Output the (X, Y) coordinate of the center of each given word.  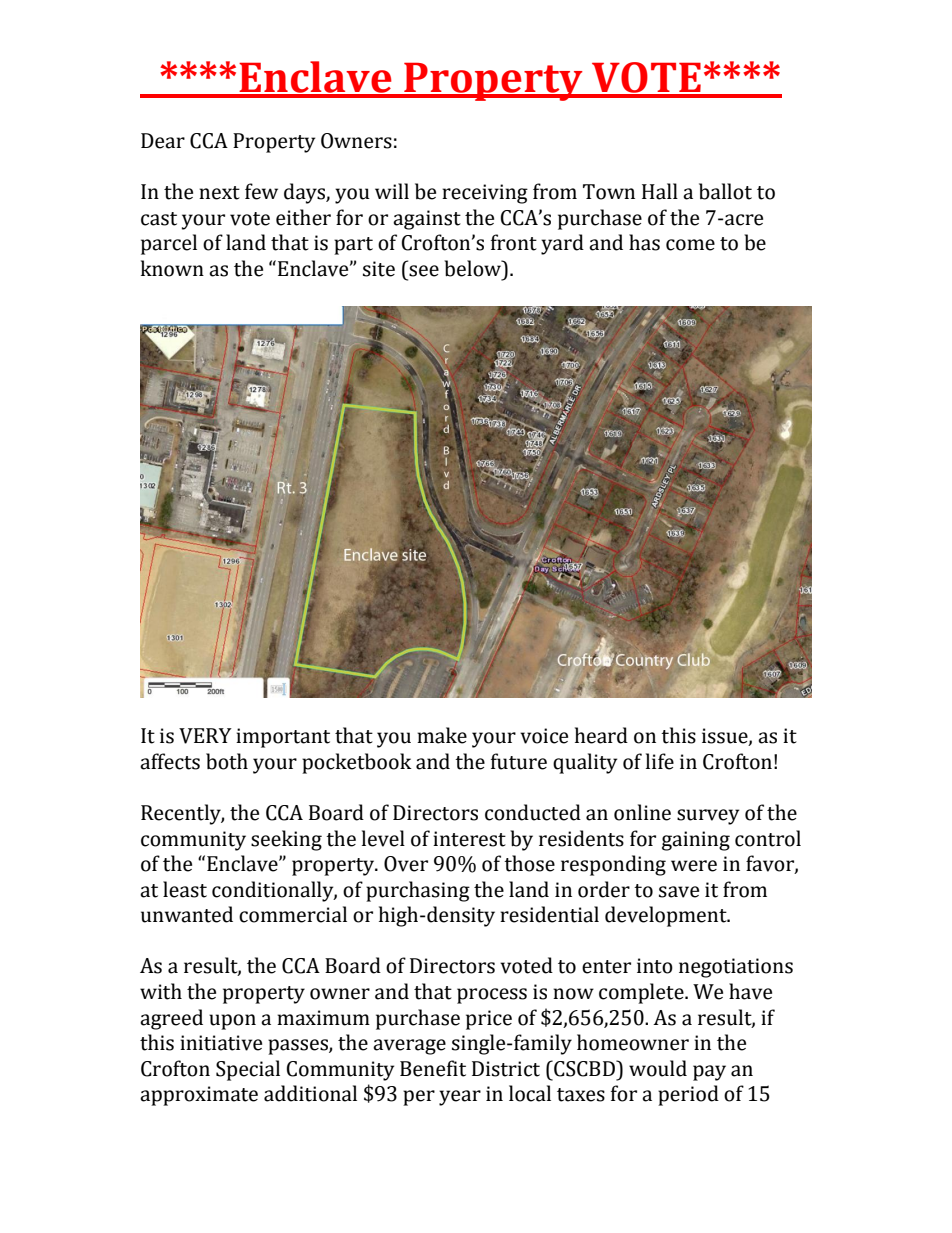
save (679, 892)
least (185, 889)
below (474, 268)
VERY (205, 736)
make (442, 735)
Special (248, 1070)
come (690, 245)
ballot (725, 191)
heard (601, 735)
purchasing (418, 891)
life (660, 761)
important (283, 738)
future (519, 761)
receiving (485, 194)
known (172, 268)
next (219, 193)
